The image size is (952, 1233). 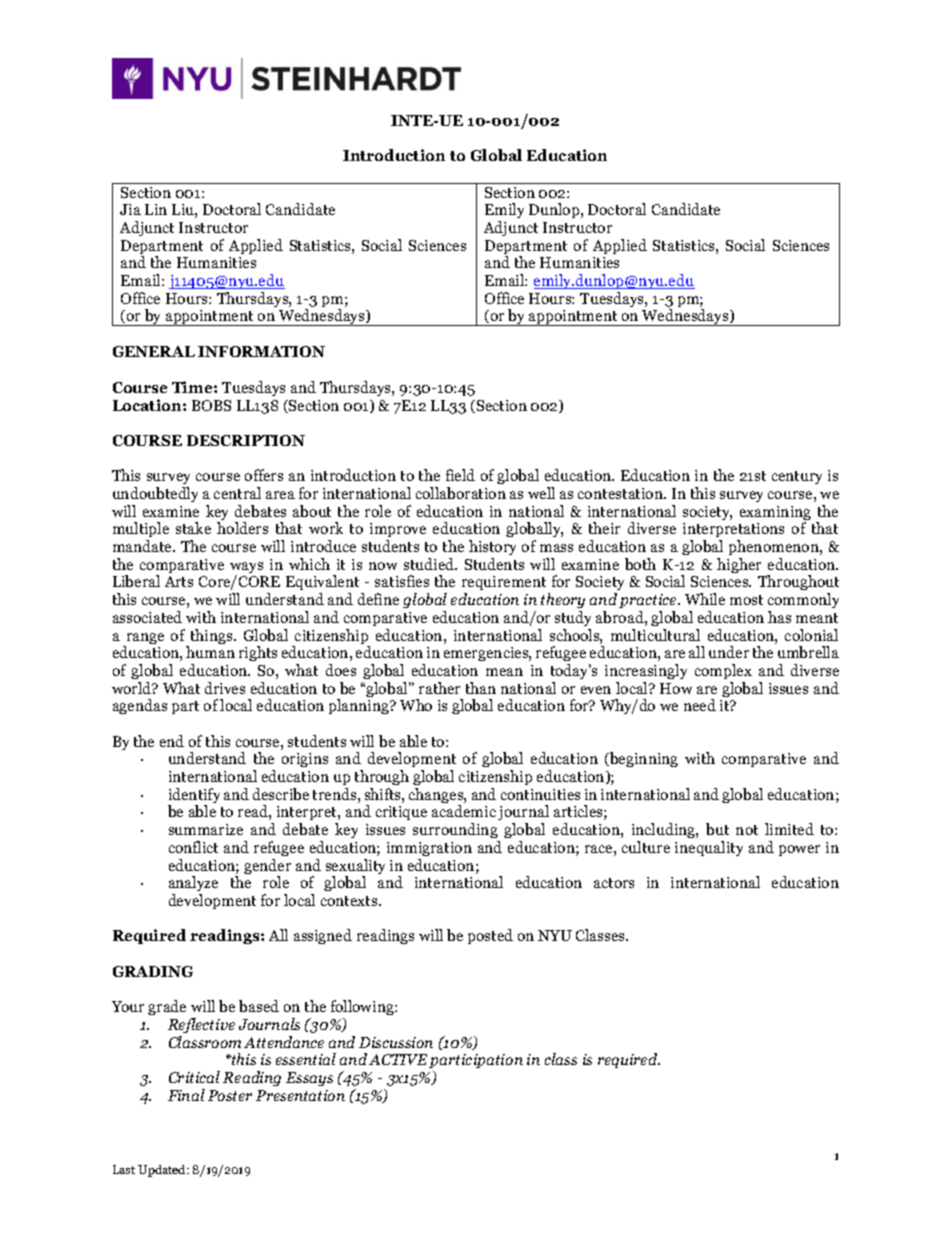 What do you see at coordinates (237, 493) in the image?
I see `central` at bounding box center [237, 493].
